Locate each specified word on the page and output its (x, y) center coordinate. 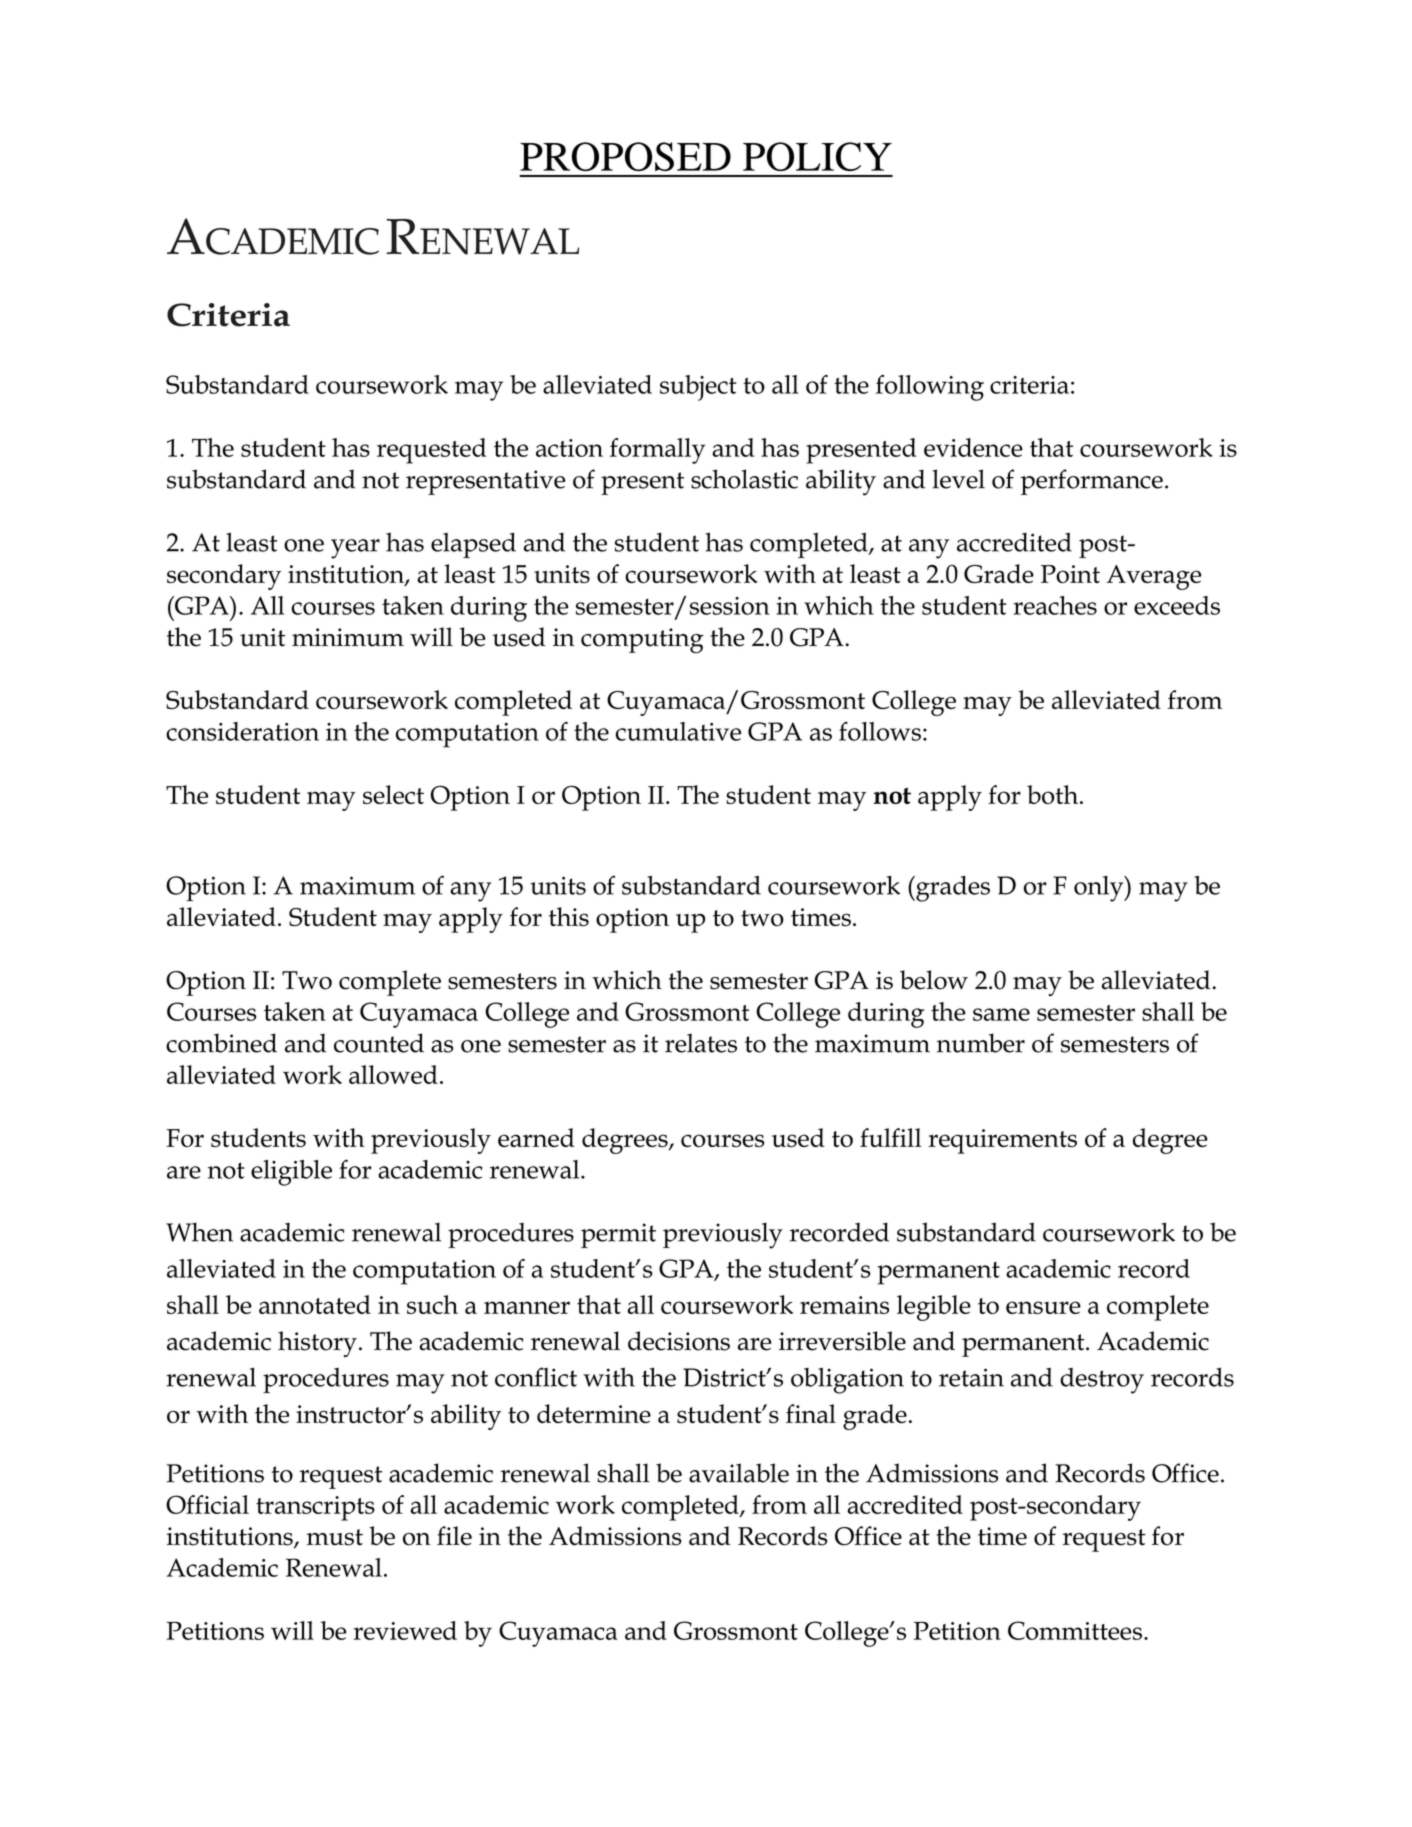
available (739, 1473)
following (930, 388)
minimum (348, 637)
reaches (1055, 605)
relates (701, 1043)
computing (642, 641)
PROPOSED (625, 156)
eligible (291, 1173)
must (335, 1537)
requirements (1002, 1141)
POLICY (817, 156)
